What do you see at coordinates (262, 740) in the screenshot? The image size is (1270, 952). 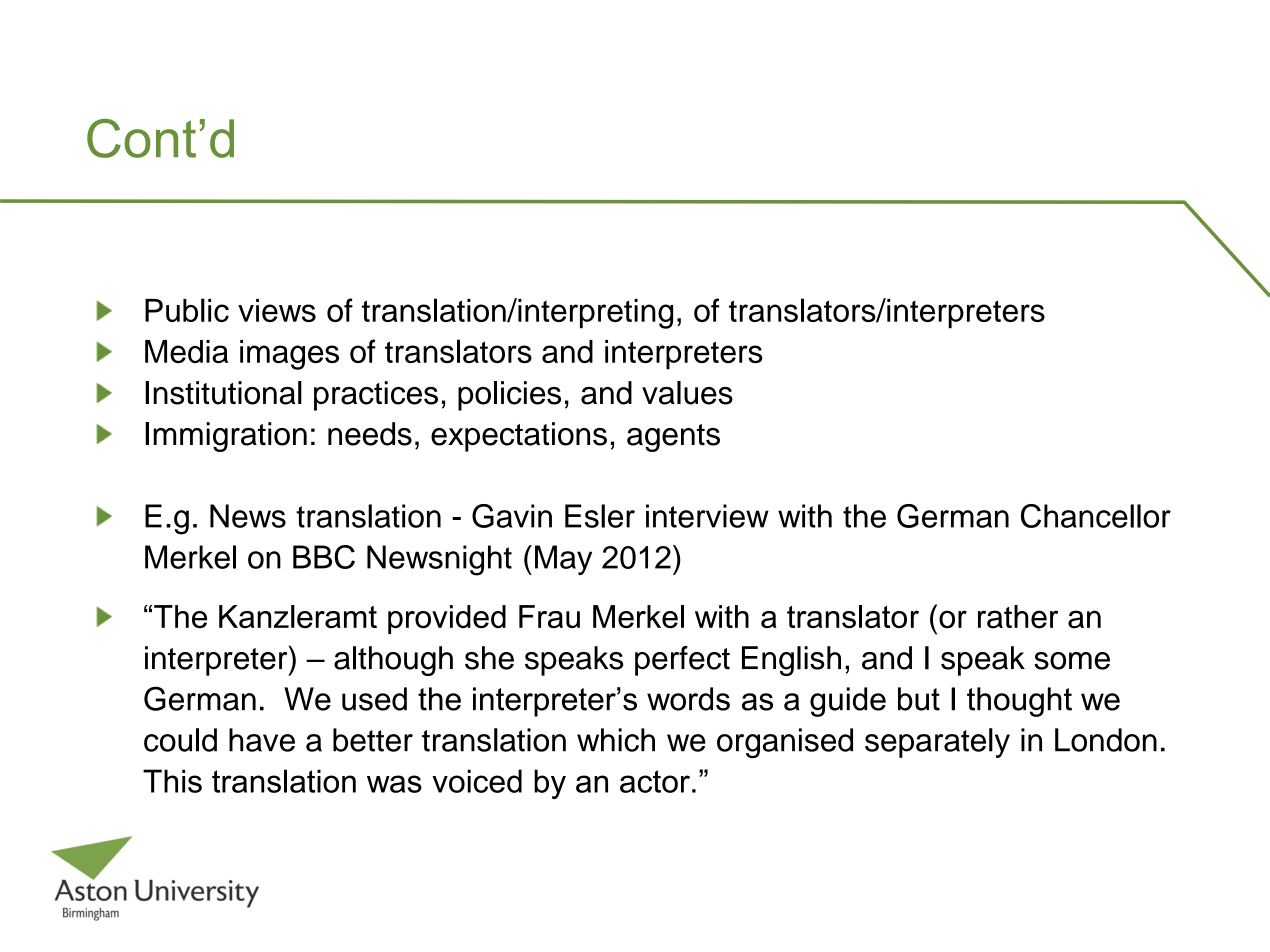 I see `have` at bounding box center [262, 740].
